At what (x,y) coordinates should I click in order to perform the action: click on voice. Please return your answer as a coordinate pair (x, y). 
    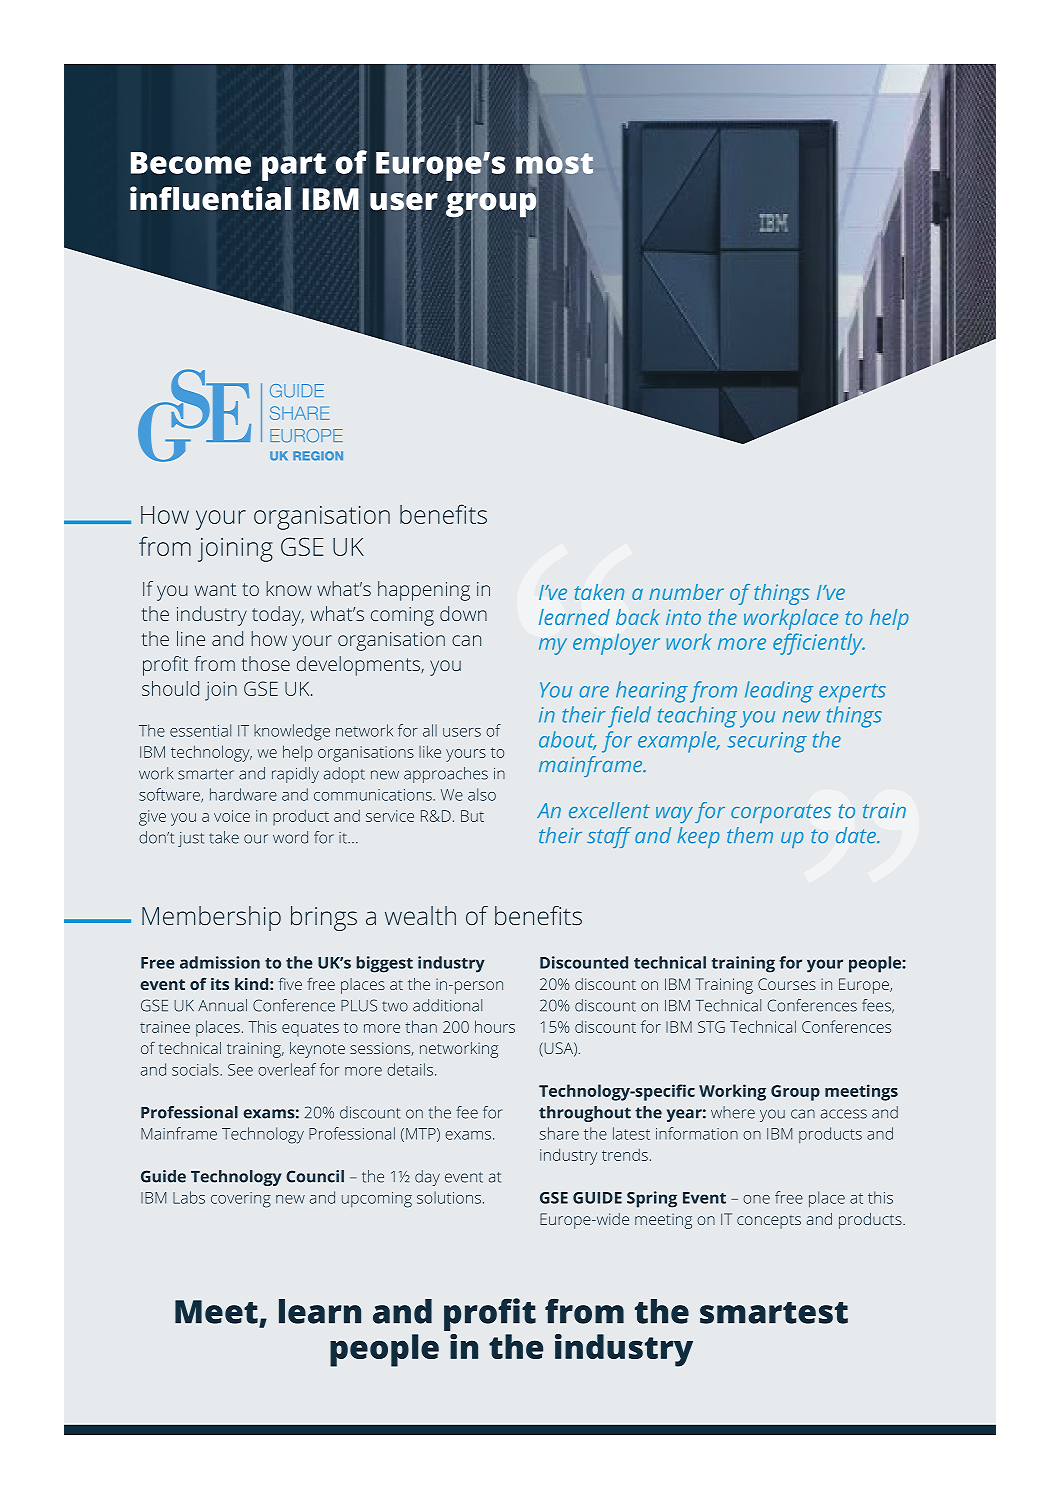
    Looking at the image, I should click on (232, 816).
